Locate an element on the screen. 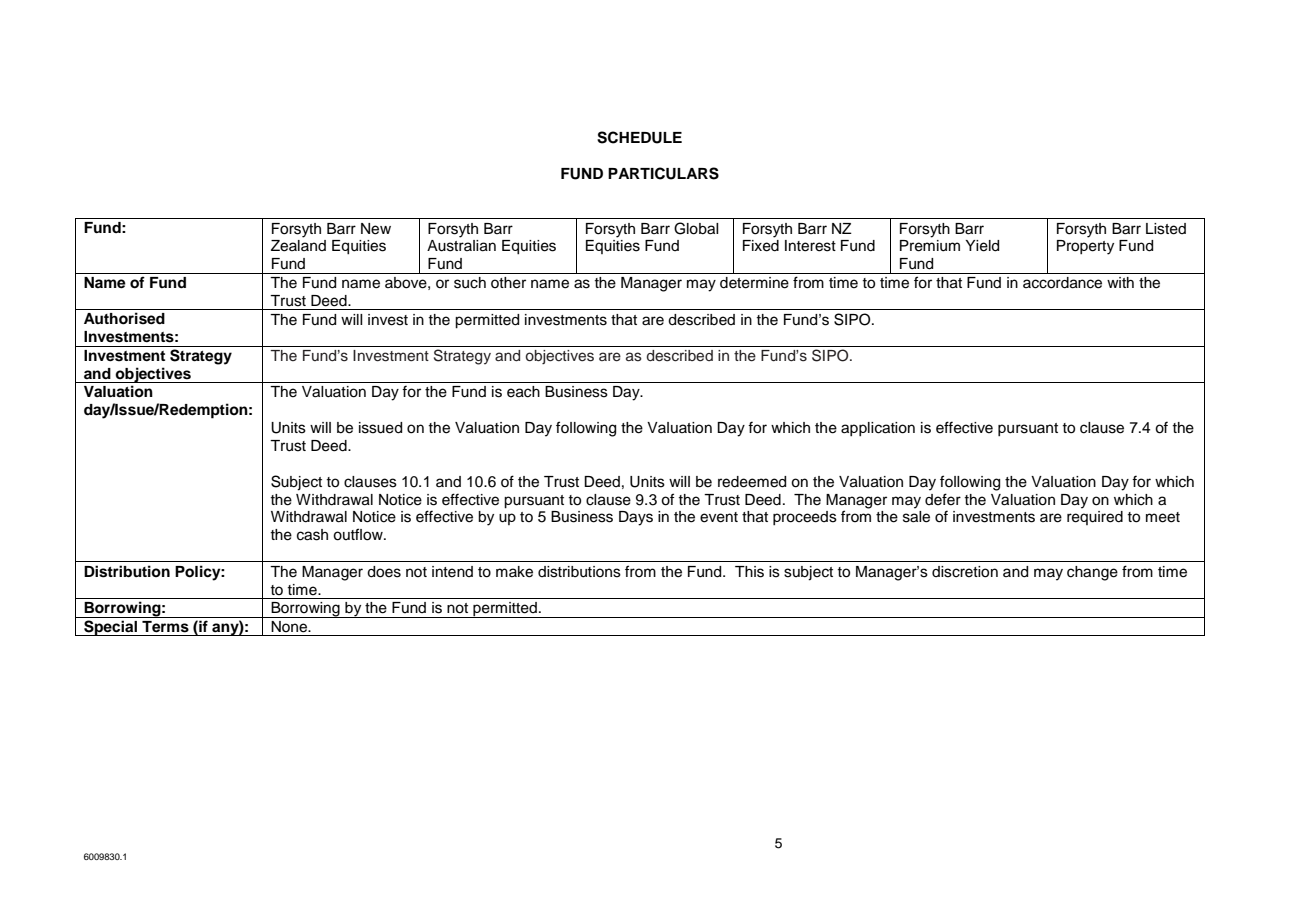 The height and width of the screenshot is (924, 1308). other is located at coordinates (508, 283).
